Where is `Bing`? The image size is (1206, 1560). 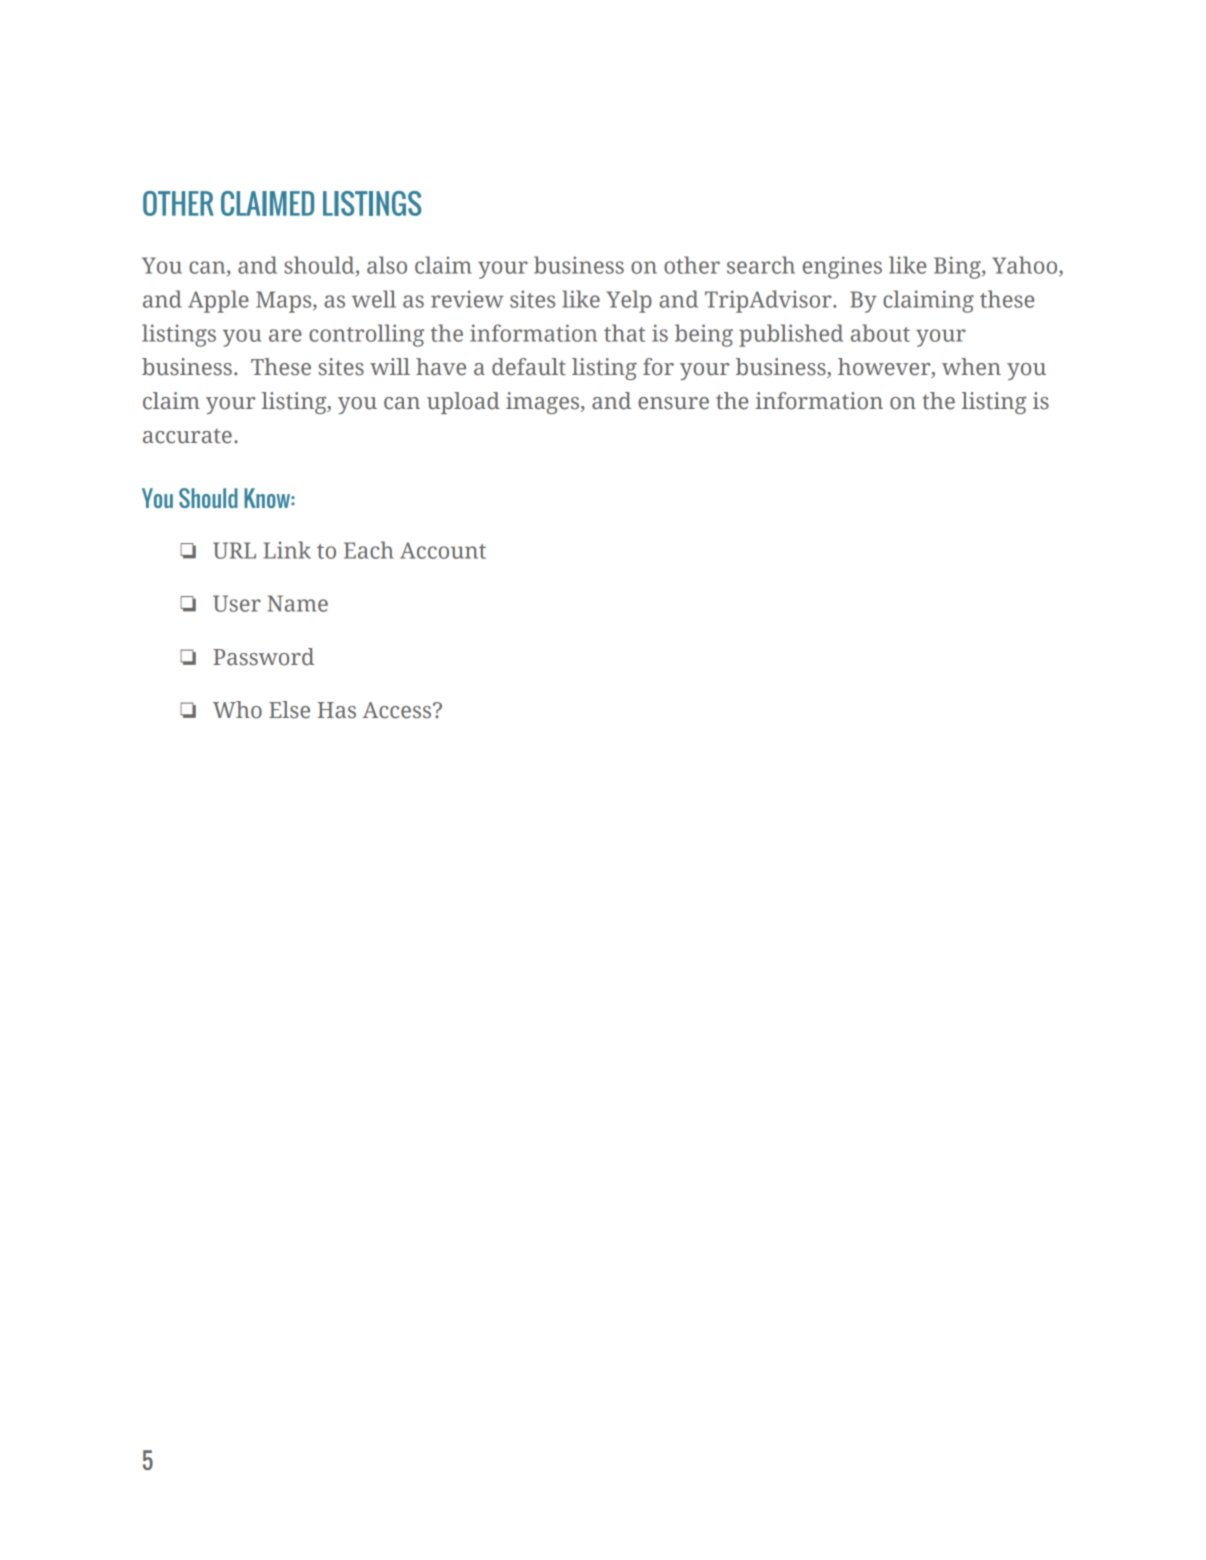
Bing is located at coordinates (958, 267).
